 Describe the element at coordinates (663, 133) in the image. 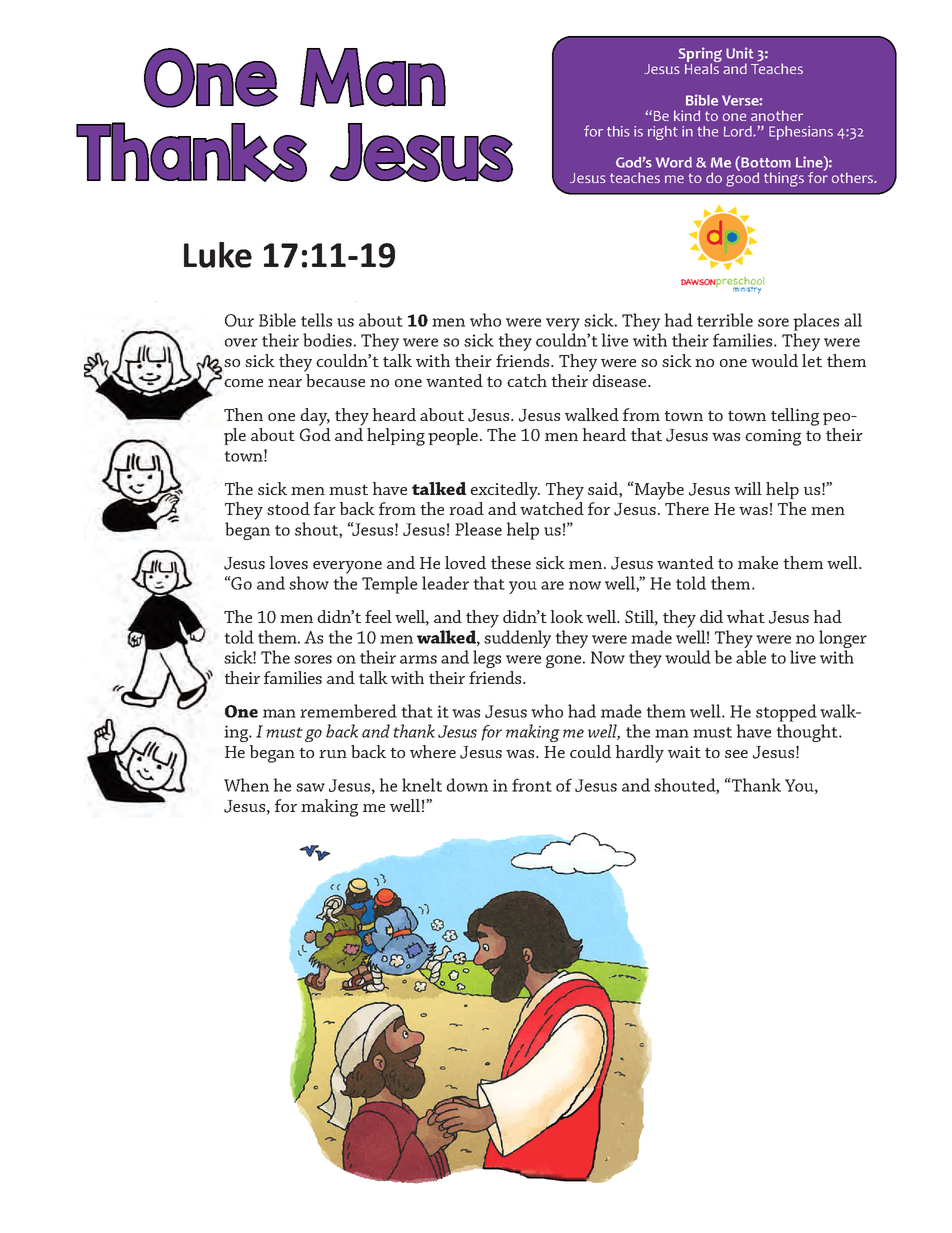

I see `right` at that location.
